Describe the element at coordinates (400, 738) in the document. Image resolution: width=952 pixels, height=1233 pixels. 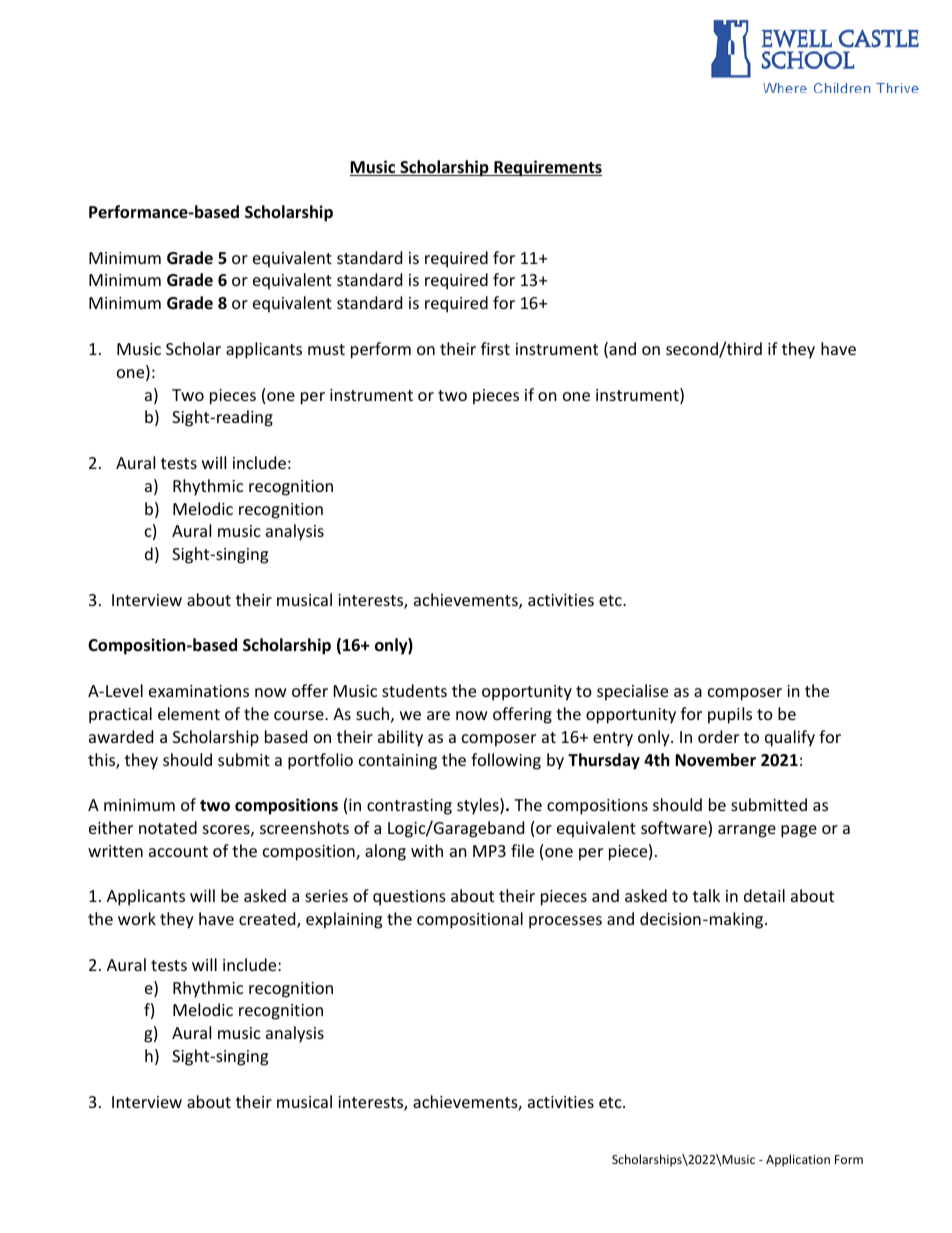
I see `ability` at that location.
